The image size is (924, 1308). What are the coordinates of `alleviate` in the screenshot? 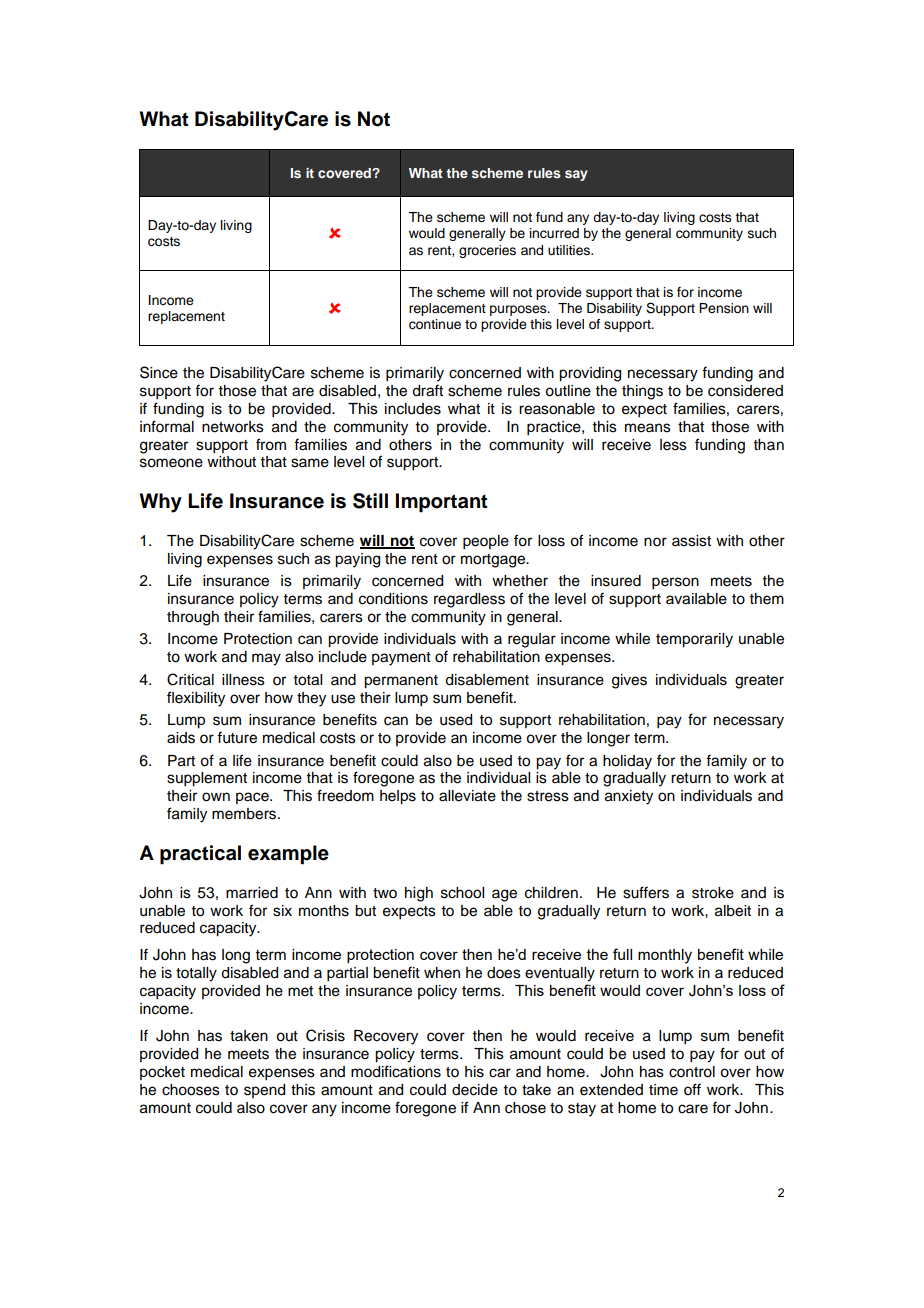 It's located at (467, 796).
